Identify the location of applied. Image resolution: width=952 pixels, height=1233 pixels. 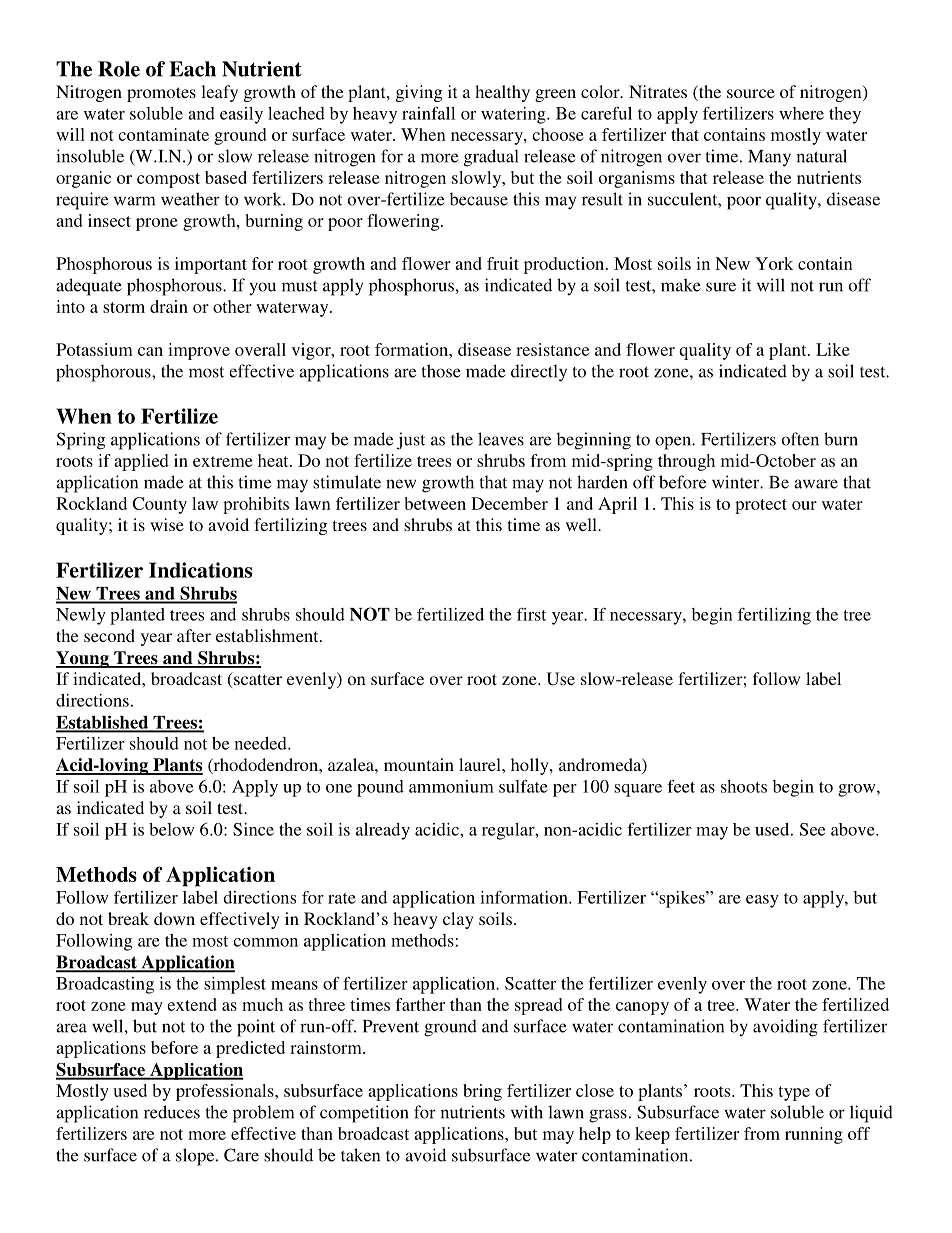
(141, 462).
